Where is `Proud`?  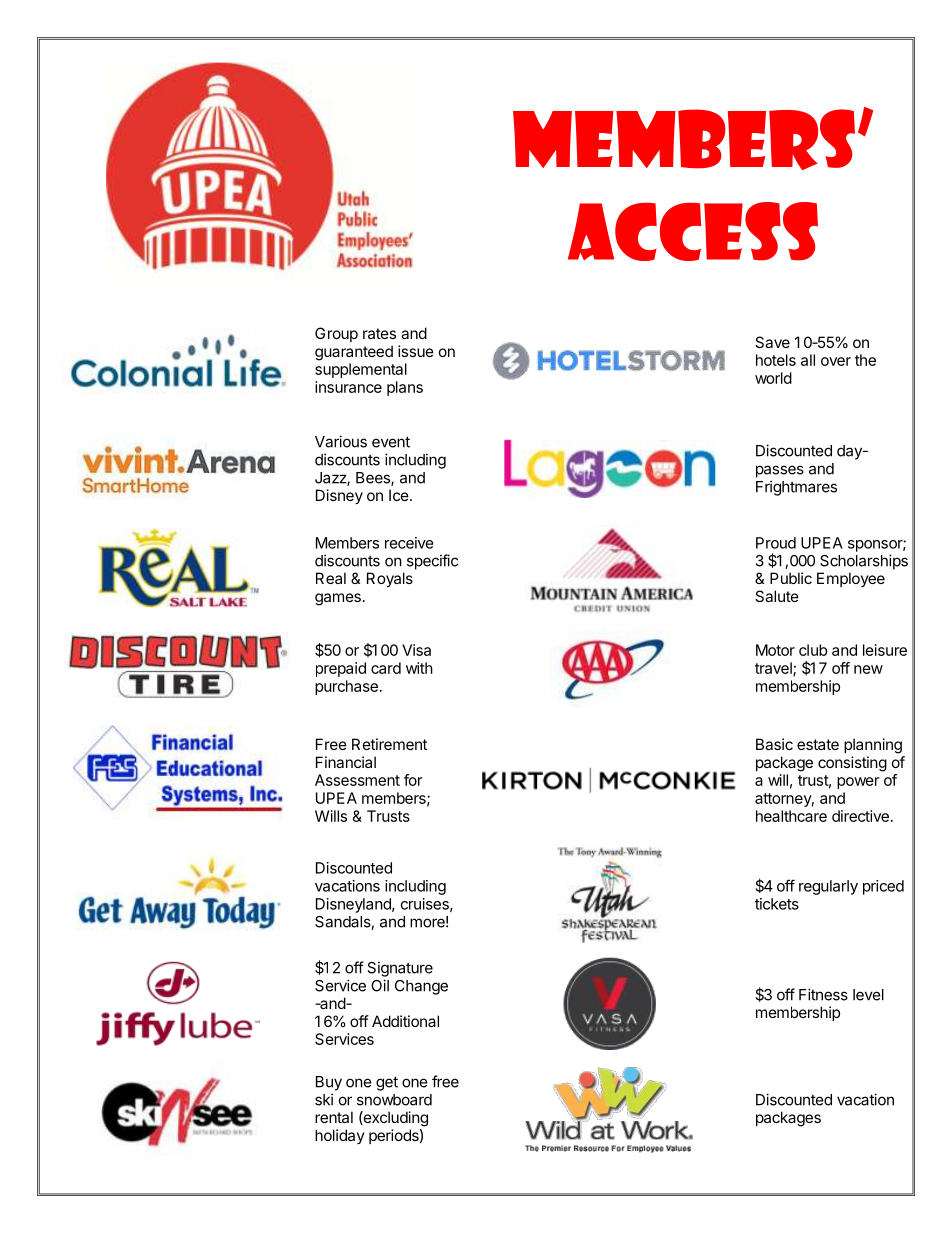 Proud is located at coordinates (776, 543).
